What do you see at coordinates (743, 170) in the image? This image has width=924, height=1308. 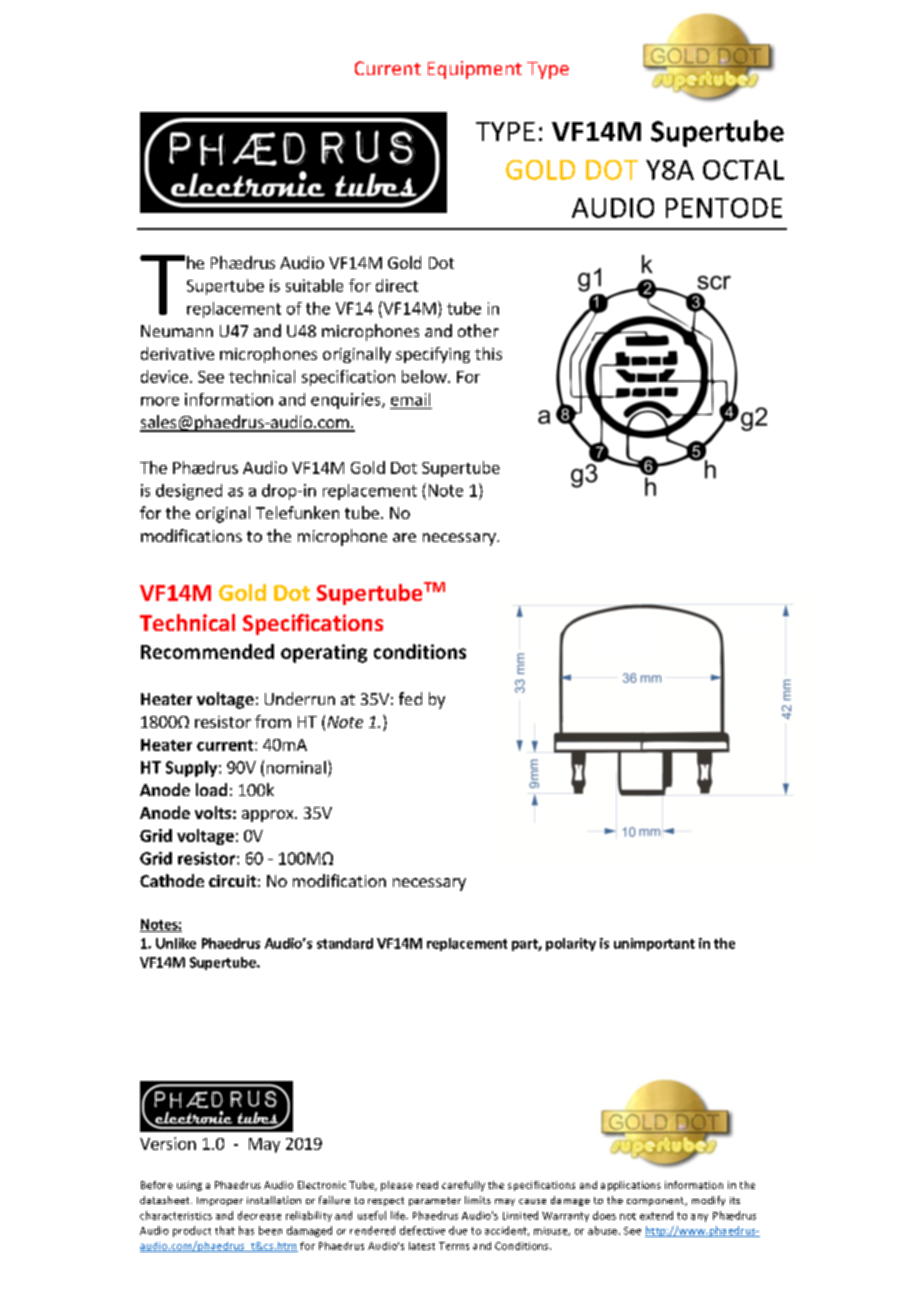 I see `OCTAL` at bounding box center [743, 170].
